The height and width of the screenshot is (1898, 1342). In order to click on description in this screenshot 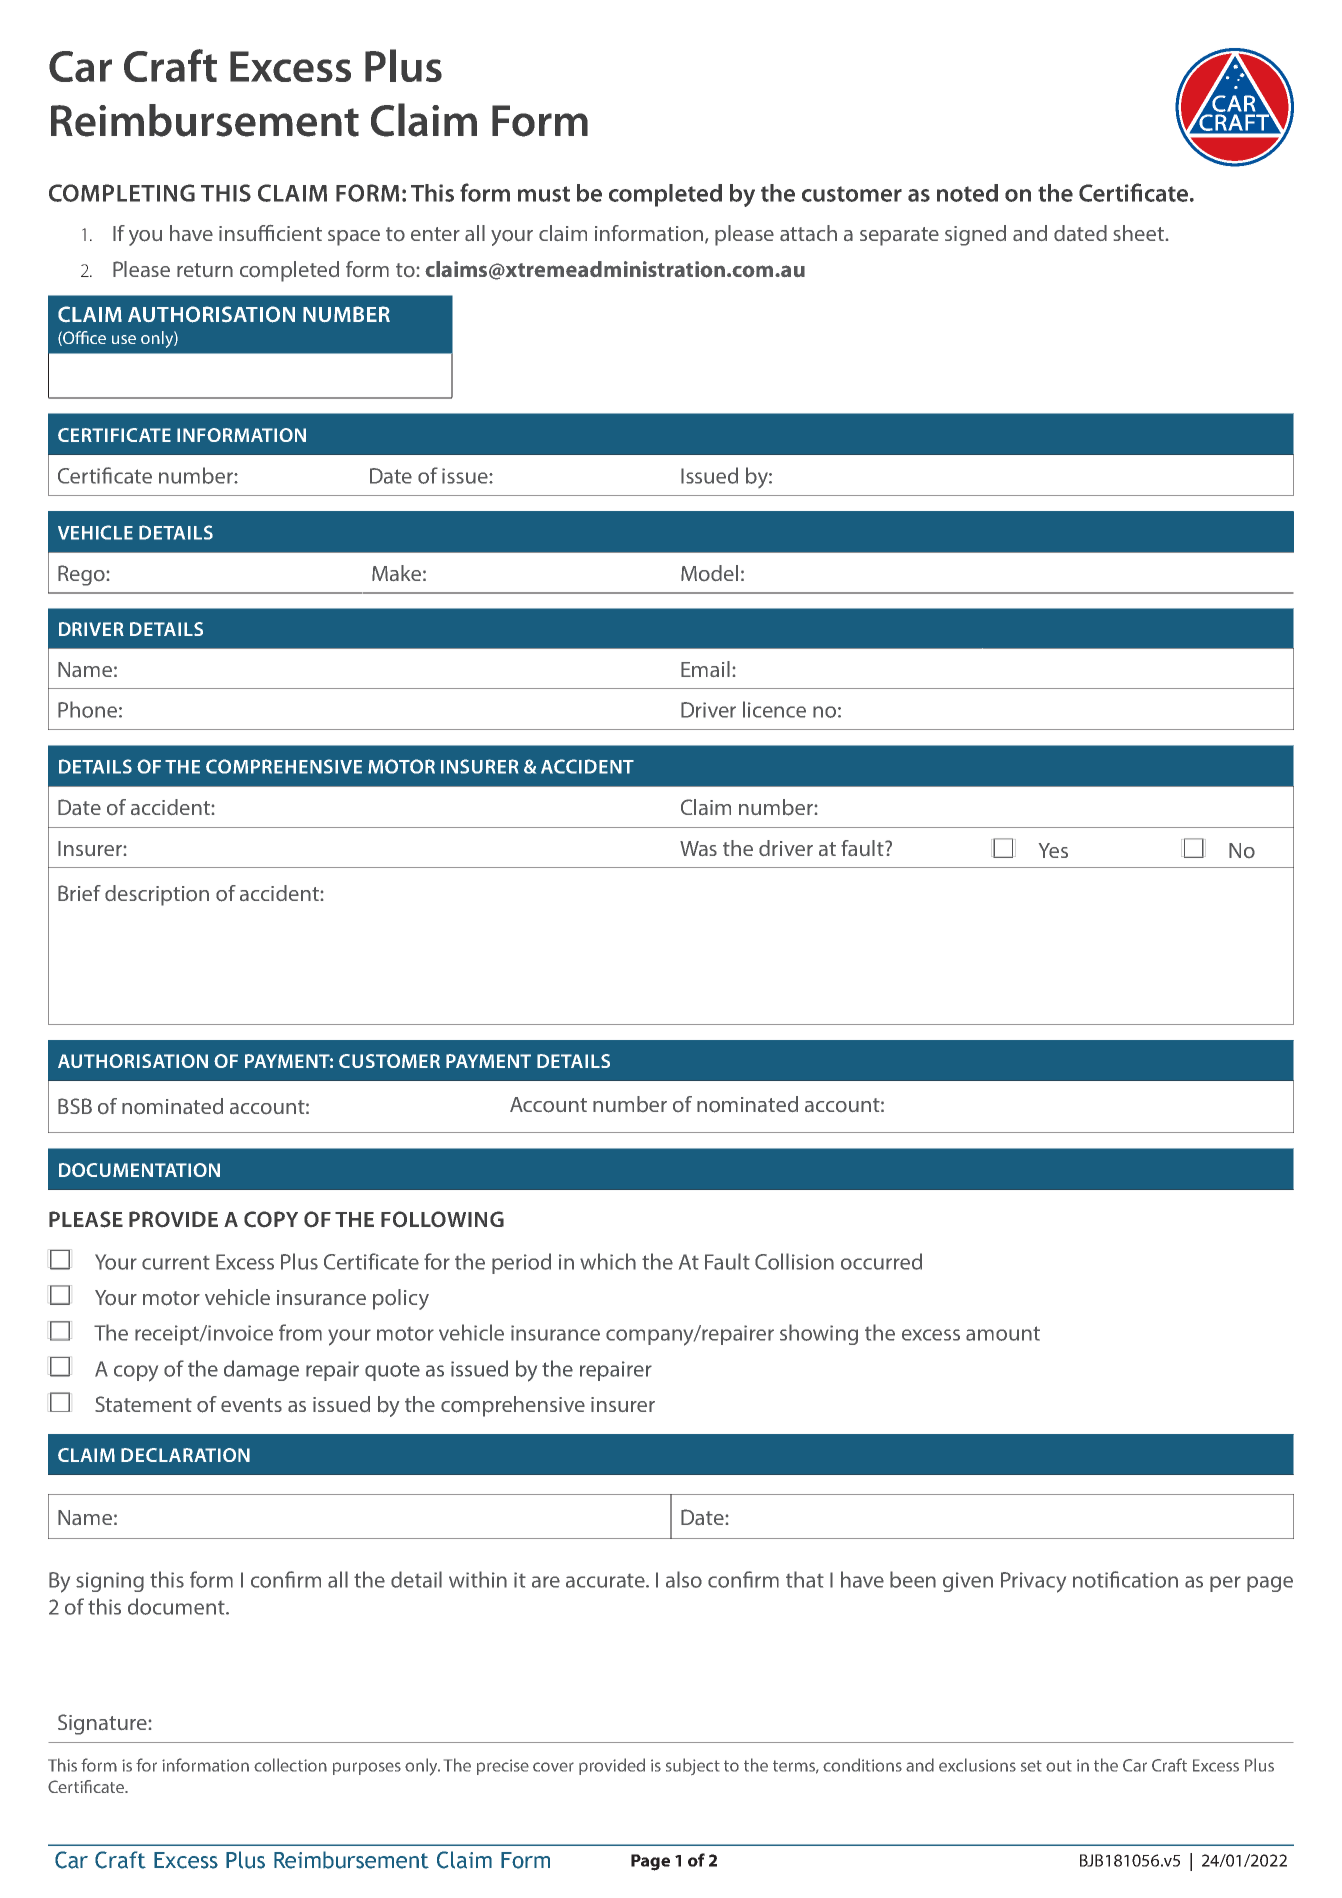, I will do `click(157, 895)`.
